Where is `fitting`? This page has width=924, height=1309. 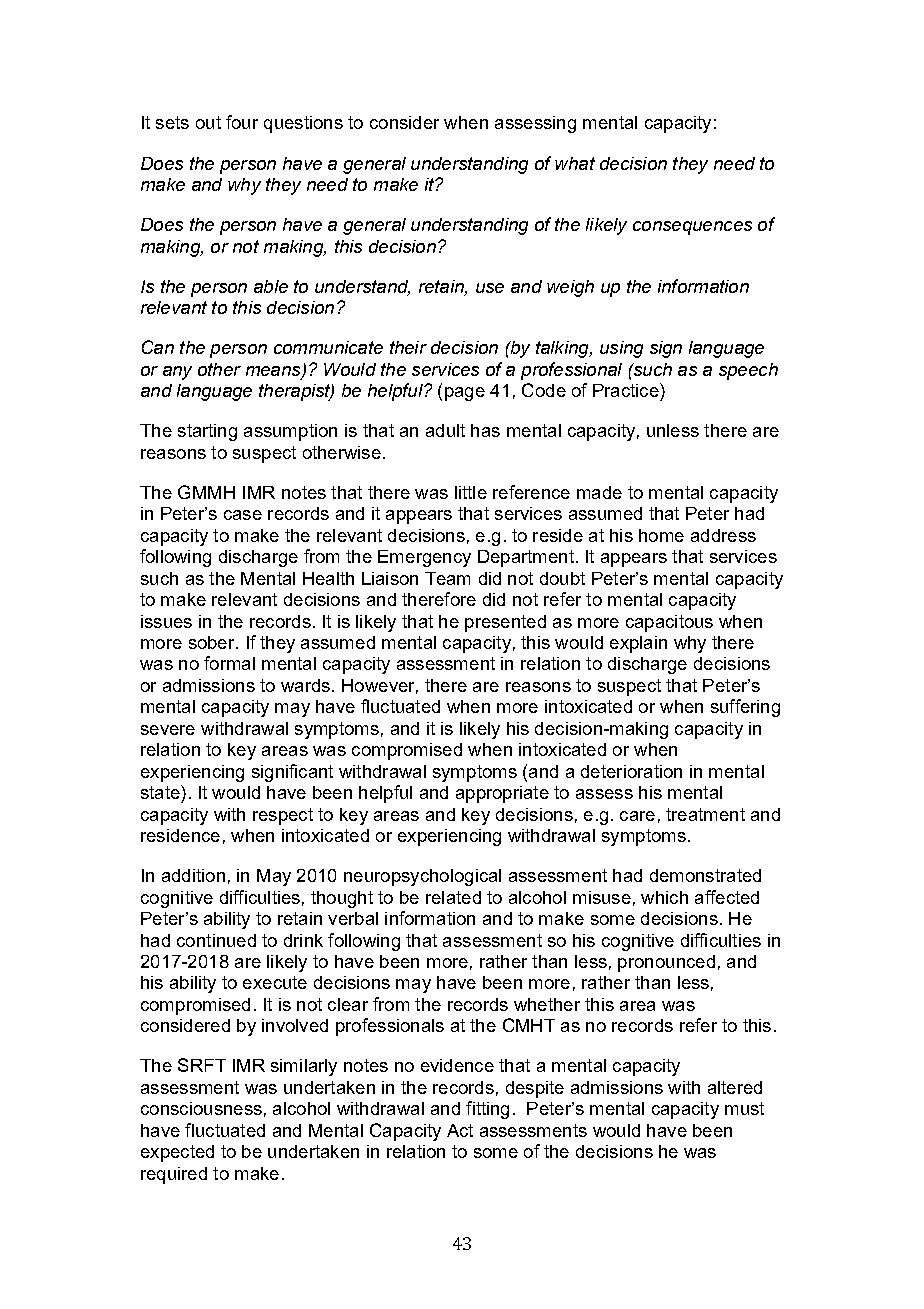
fitting is located at coordinates (487, 1110).
